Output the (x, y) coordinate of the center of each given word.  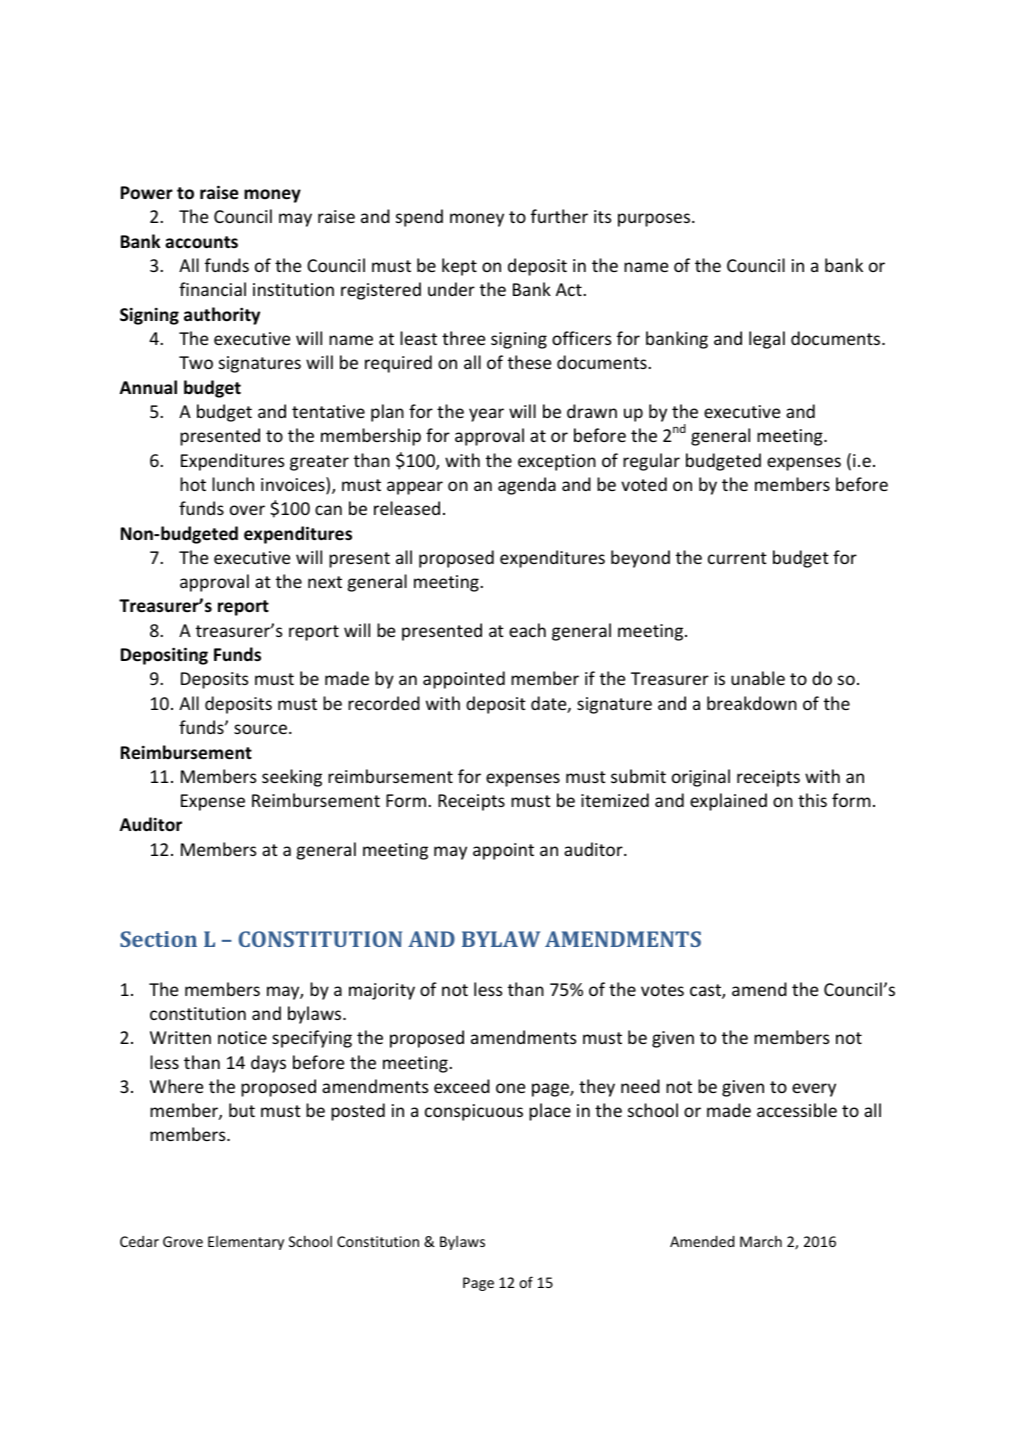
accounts (201, 242)
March (761, 1241)
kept (459, 267)
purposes (655, 220)
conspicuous (474, 1112)
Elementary (246, 1243)
